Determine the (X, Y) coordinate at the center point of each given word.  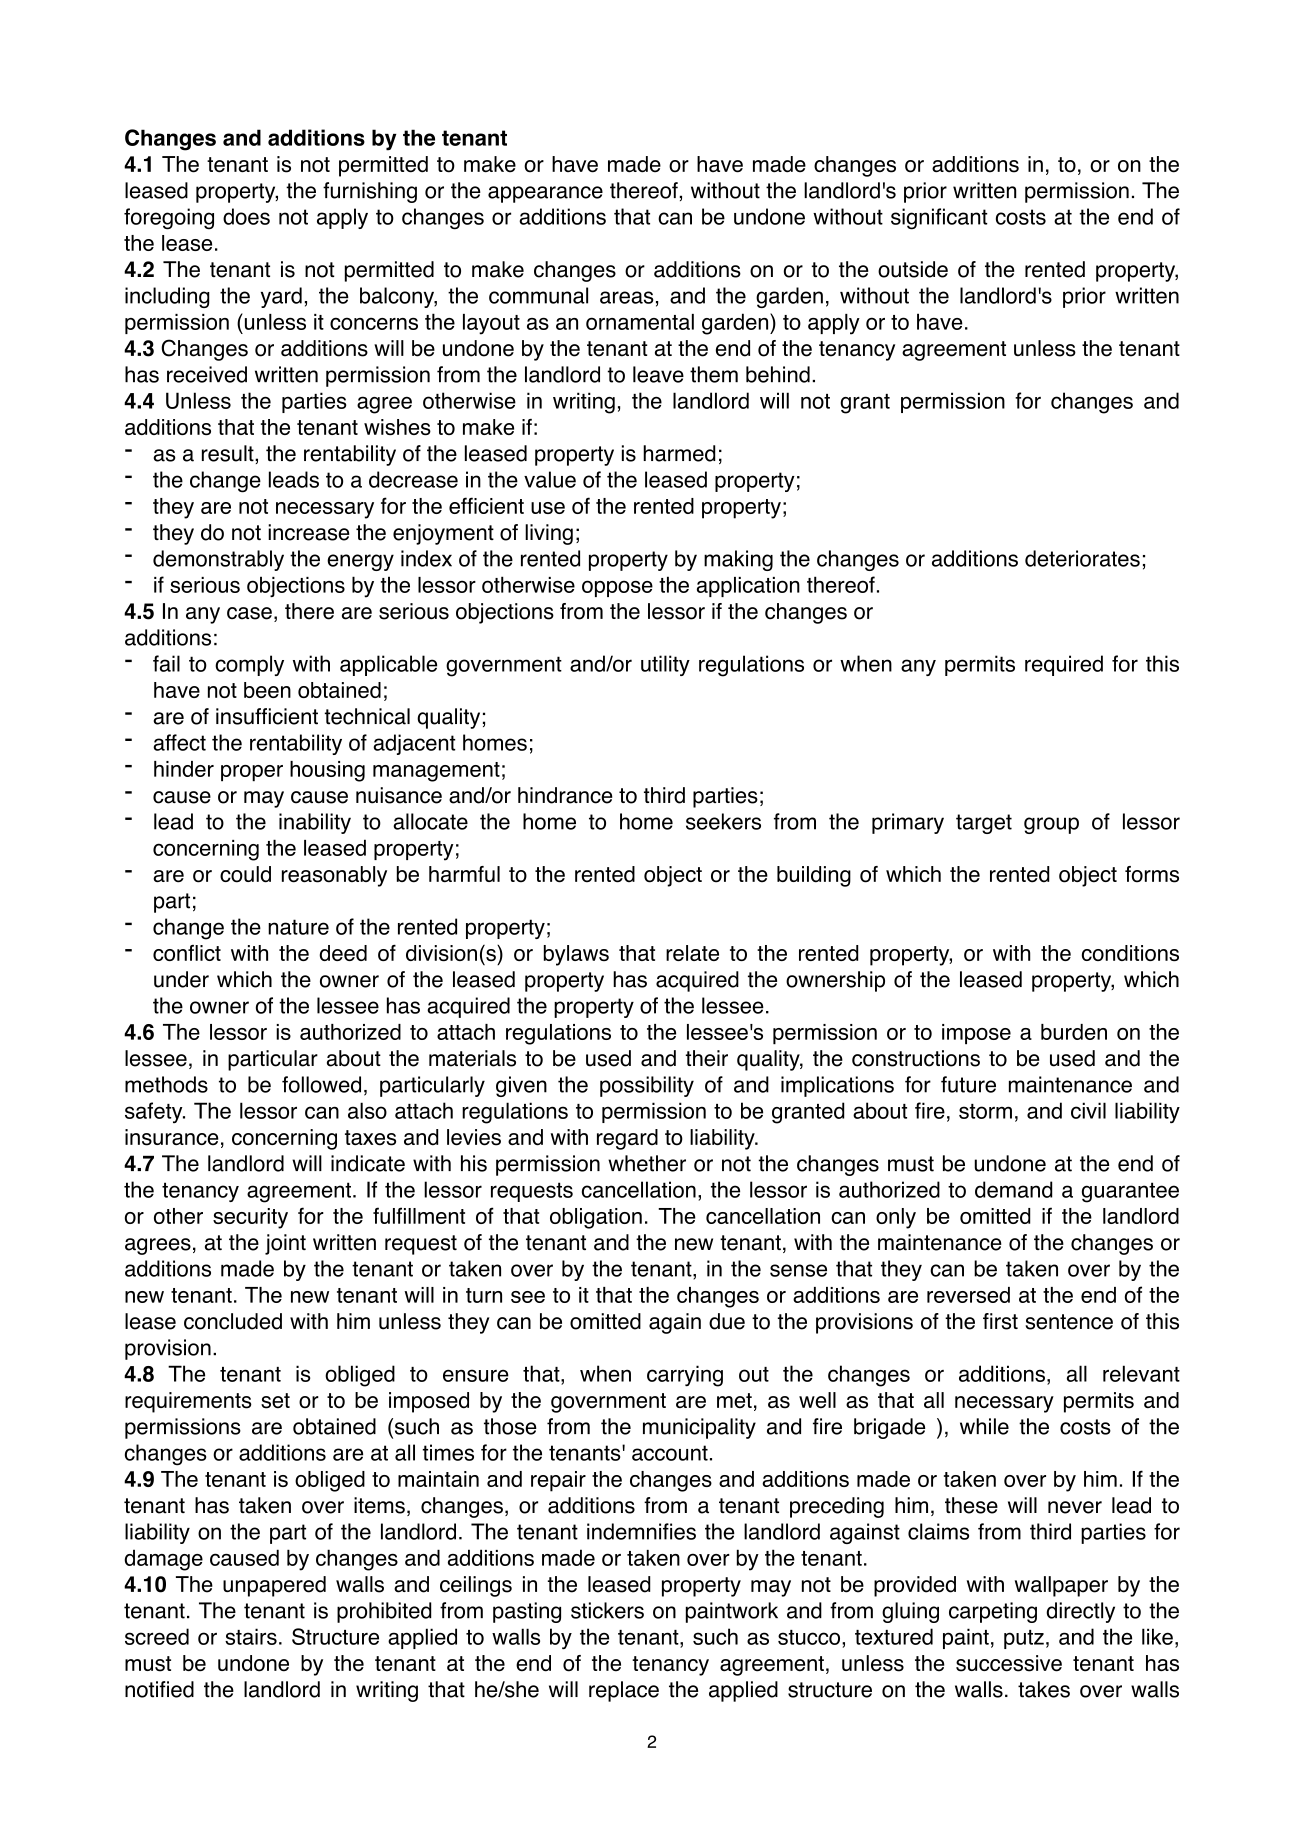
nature (298, 927)
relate (692, 953)
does (246, 216)
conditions (1130, 953)
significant (939, 219)
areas (626, 297)
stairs (251, 1636)
